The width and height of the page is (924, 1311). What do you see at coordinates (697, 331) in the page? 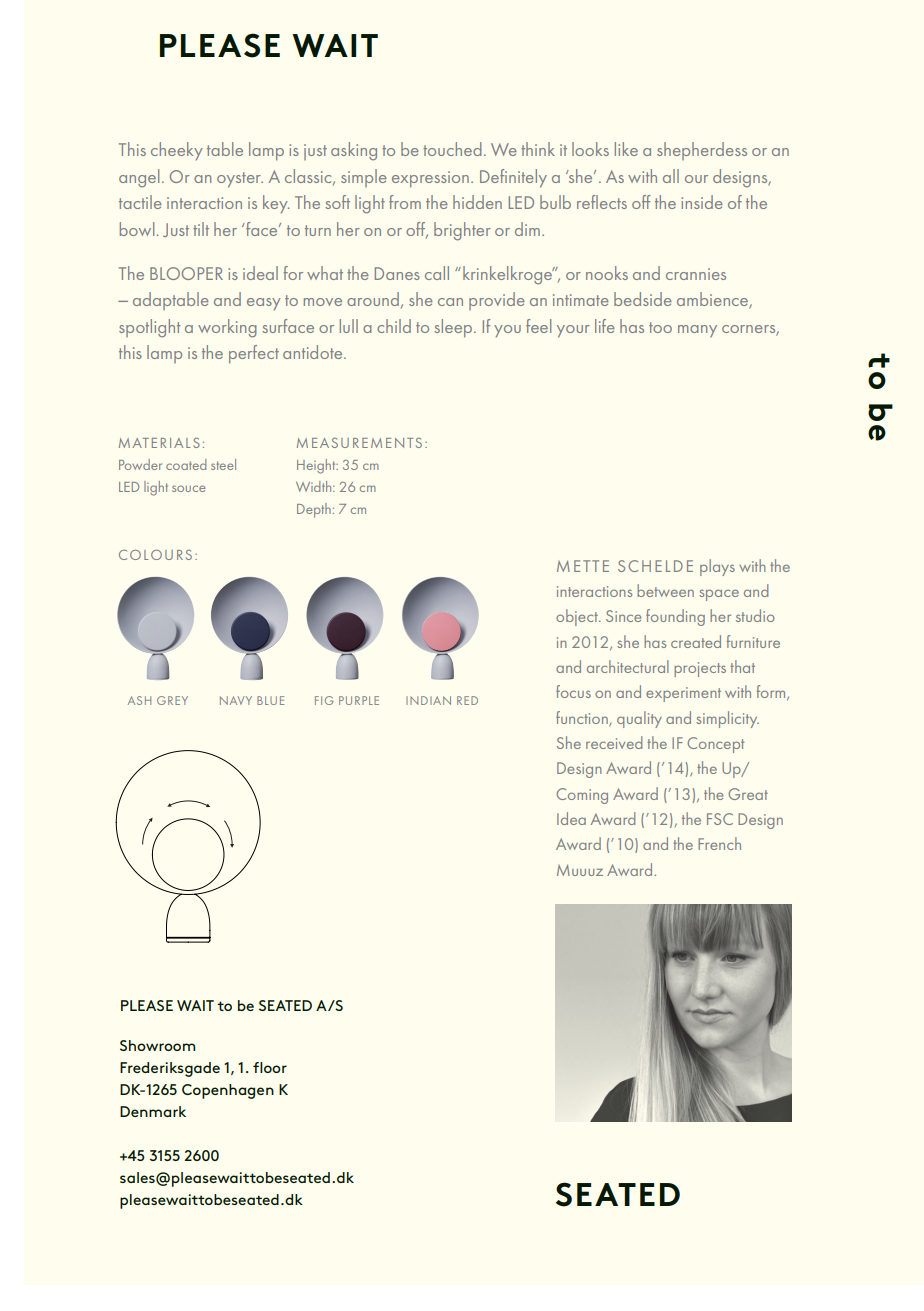
I see `many` at bounding box center [697, 331].
